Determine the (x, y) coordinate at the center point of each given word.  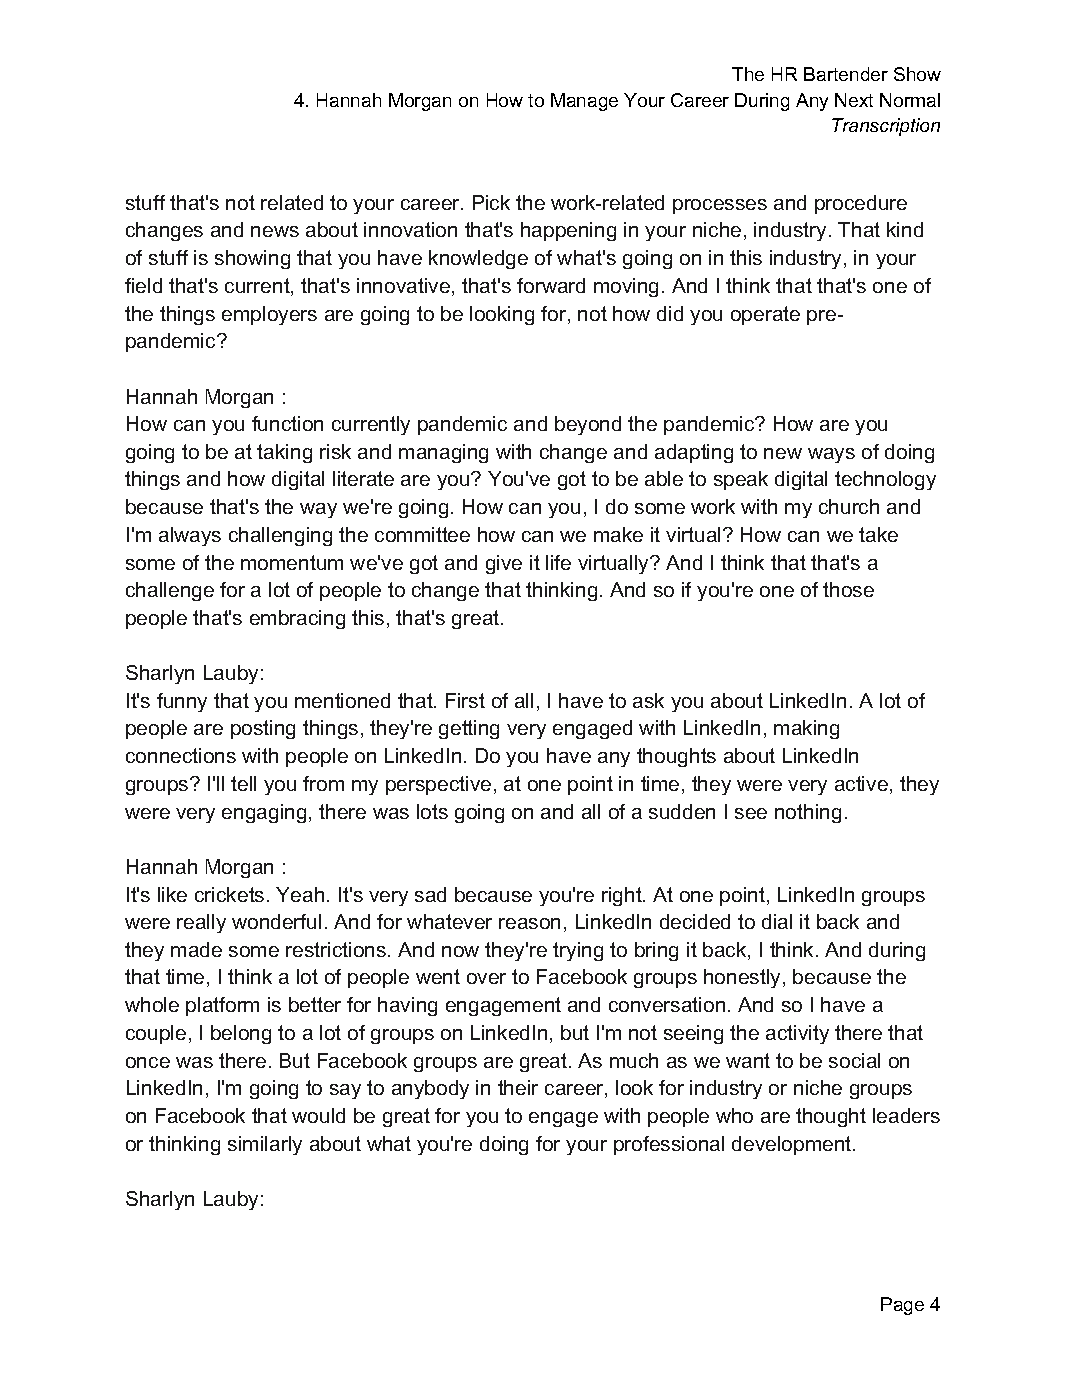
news (275, 231)
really (201, 923)
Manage (584, 102)
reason (529, 923)
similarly (265, 1145)
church (849, 506)
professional (669, 1145)
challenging (280, 536)
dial (777, 921)
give (504, 564)
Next (854, 100)
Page (902, 1306)
